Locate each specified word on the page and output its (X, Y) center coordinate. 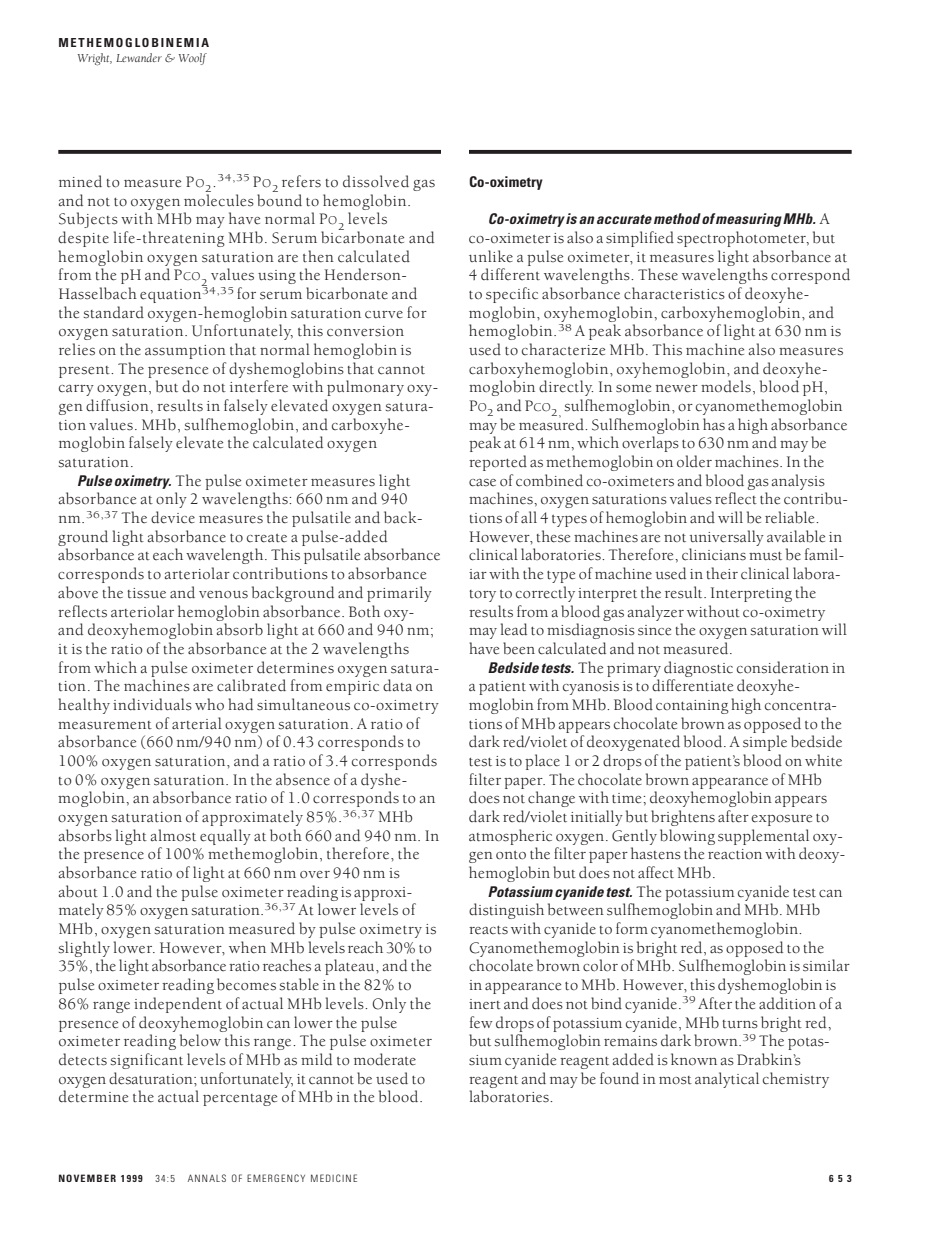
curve (384, 315)
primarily (399, 594)
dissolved (376, 181)
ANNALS (207, 1178)
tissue (146, 593)
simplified (640, 239)
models (726, 386)
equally (225, 837)
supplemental (763, 837)
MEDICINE (334, 1178)
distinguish (506, 911)
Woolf (193, 59)
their (722, 573)
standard (114, 312)
